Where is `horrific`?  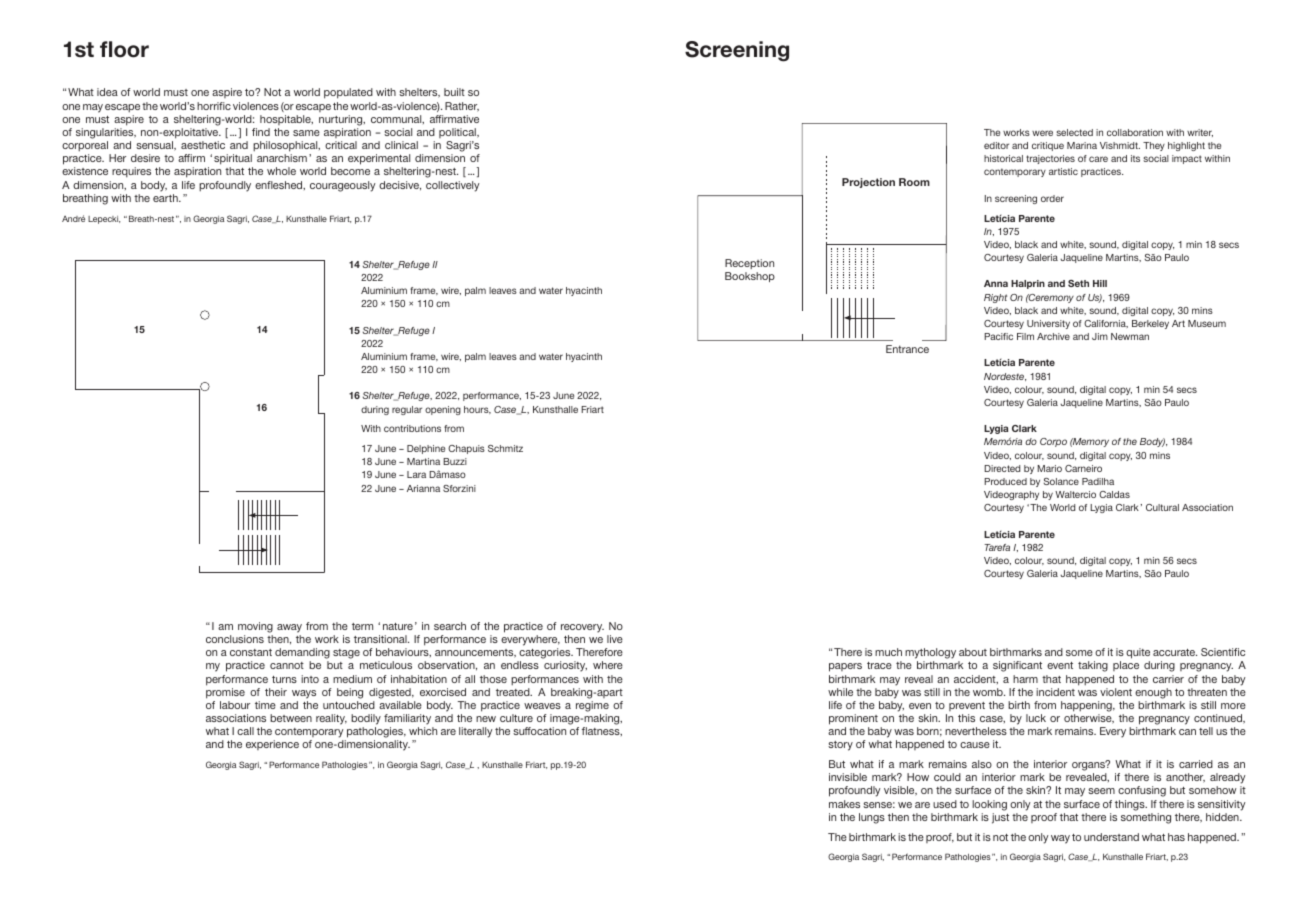
horrific is located at coordinates (214, 106).
